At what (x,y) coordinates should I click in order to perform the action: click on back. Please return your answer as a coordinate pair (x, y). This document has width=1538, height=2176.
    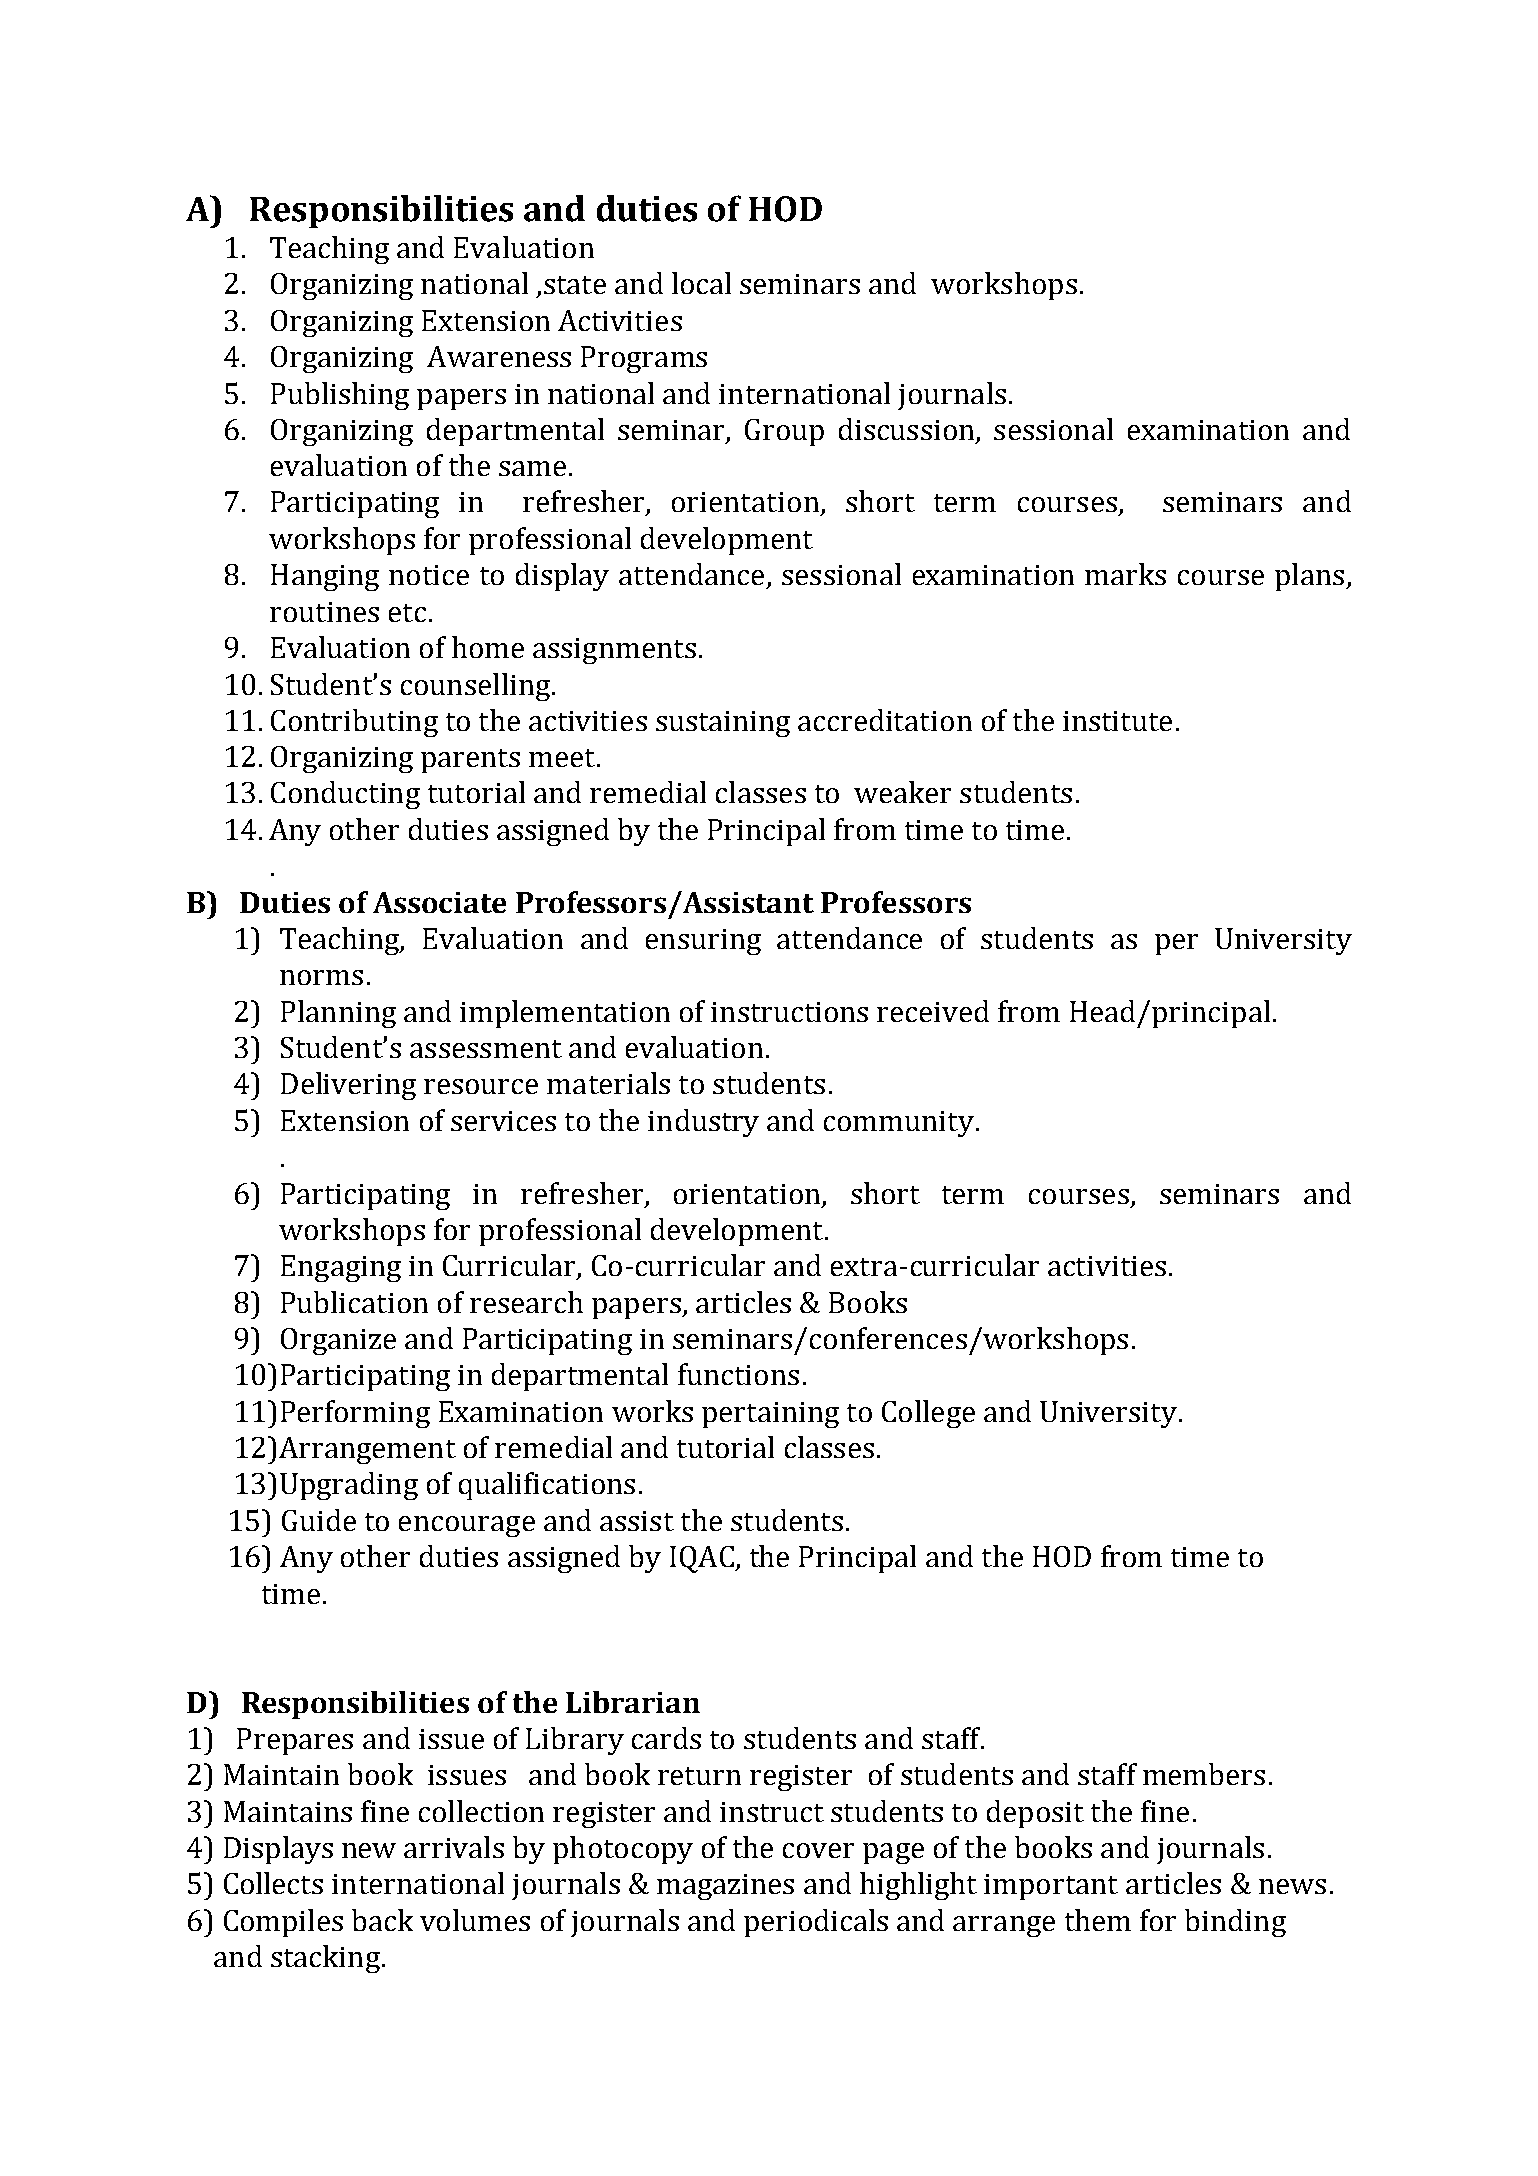
    Looking at the image, I should click on (382, 1920).
